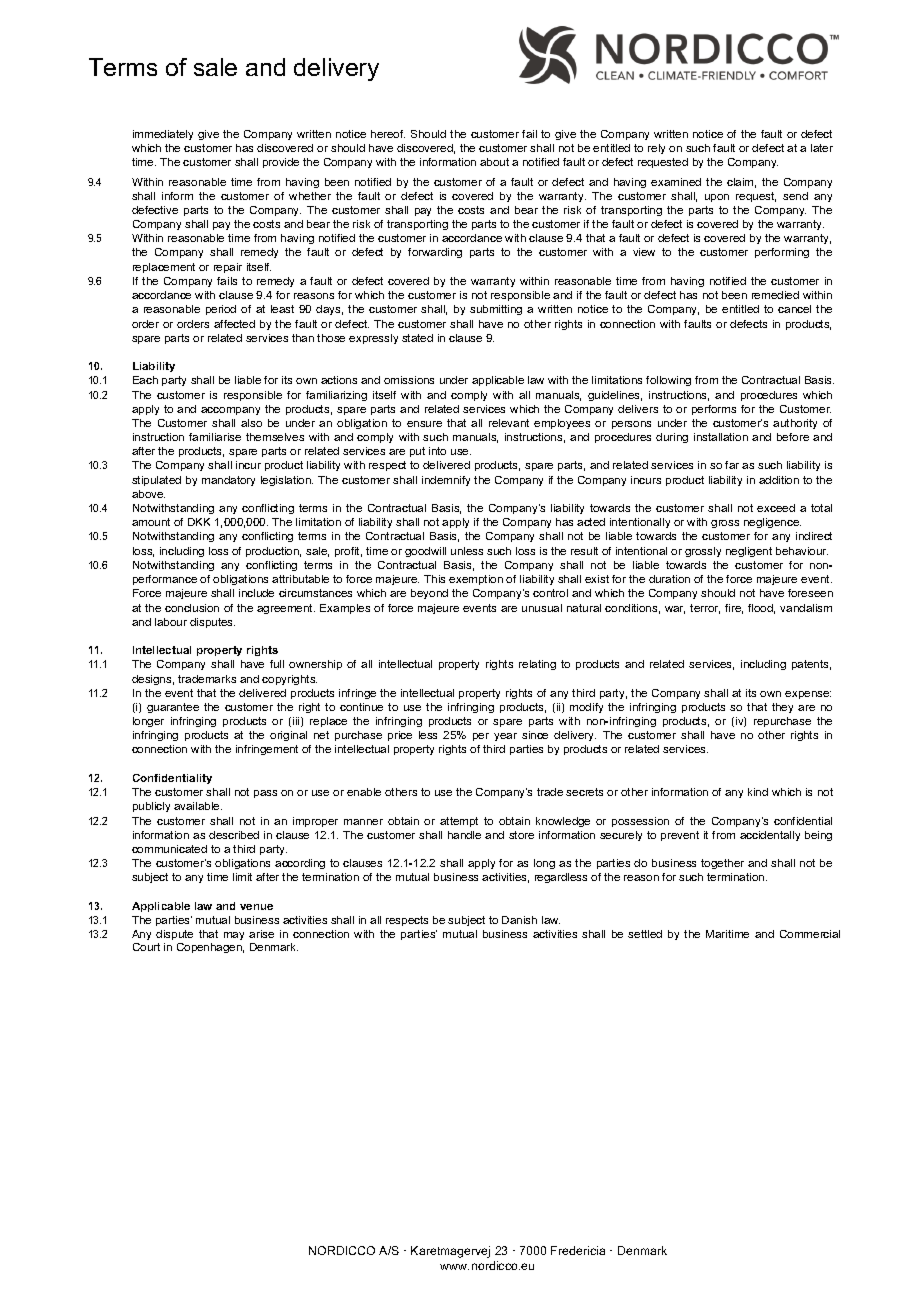 This document has width=924, height=1308. I want to click on upon, so click(717, 198).
